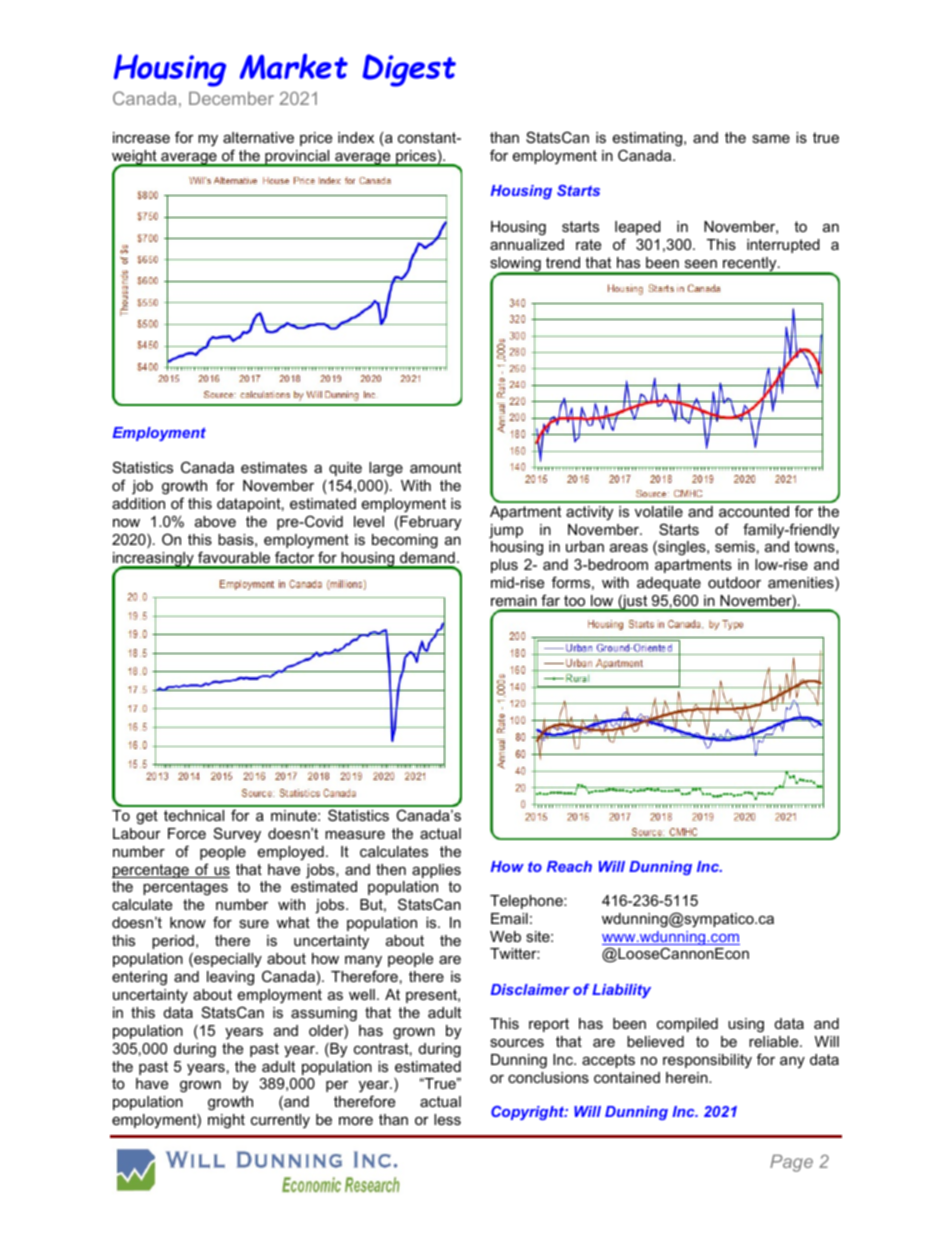 This document has height=1233, width=952. Describe the element at coordinates (237, 835) in the document. I see `Survey` at that location.
